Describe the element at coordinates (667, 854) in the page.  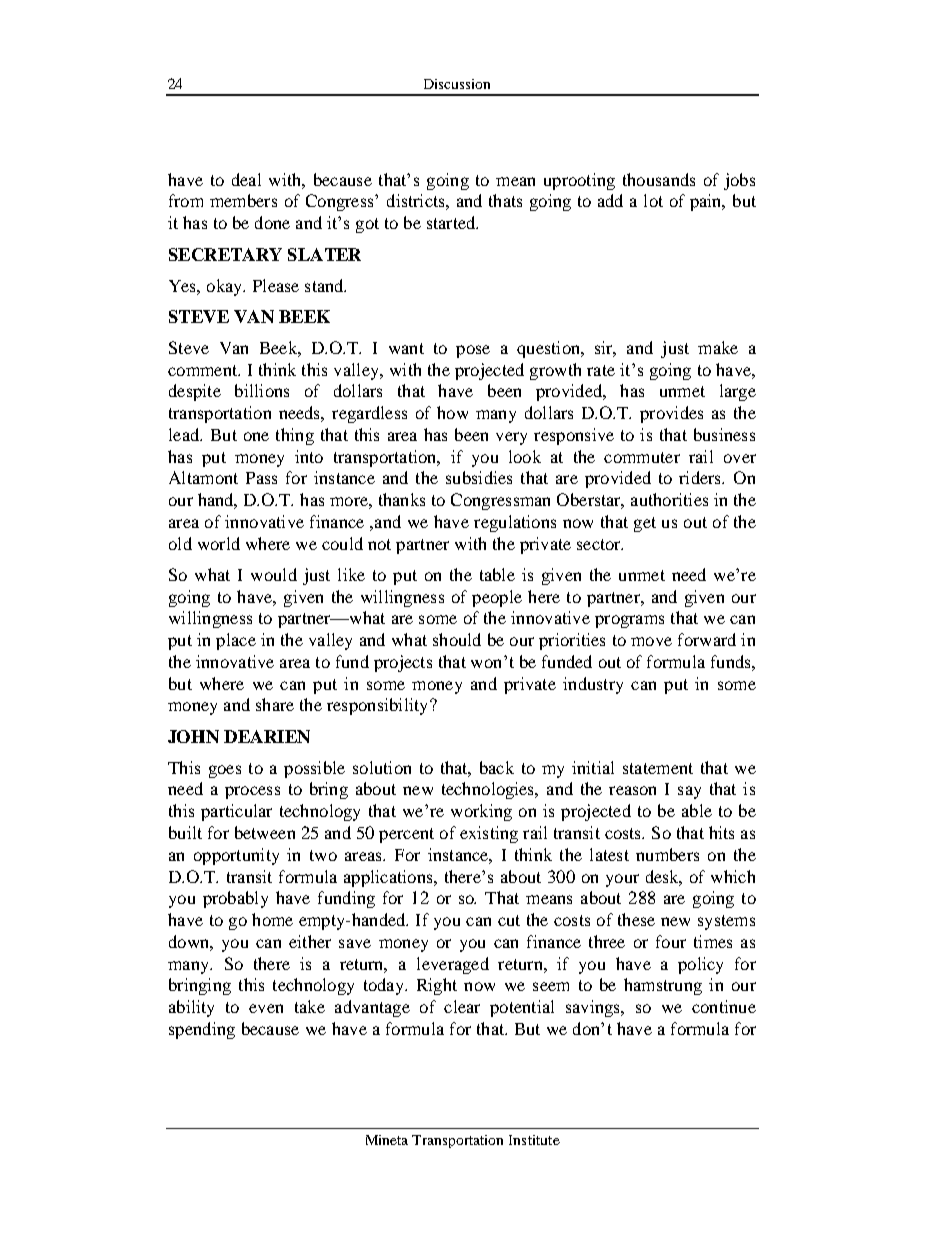
I see `numbers` at that location.
